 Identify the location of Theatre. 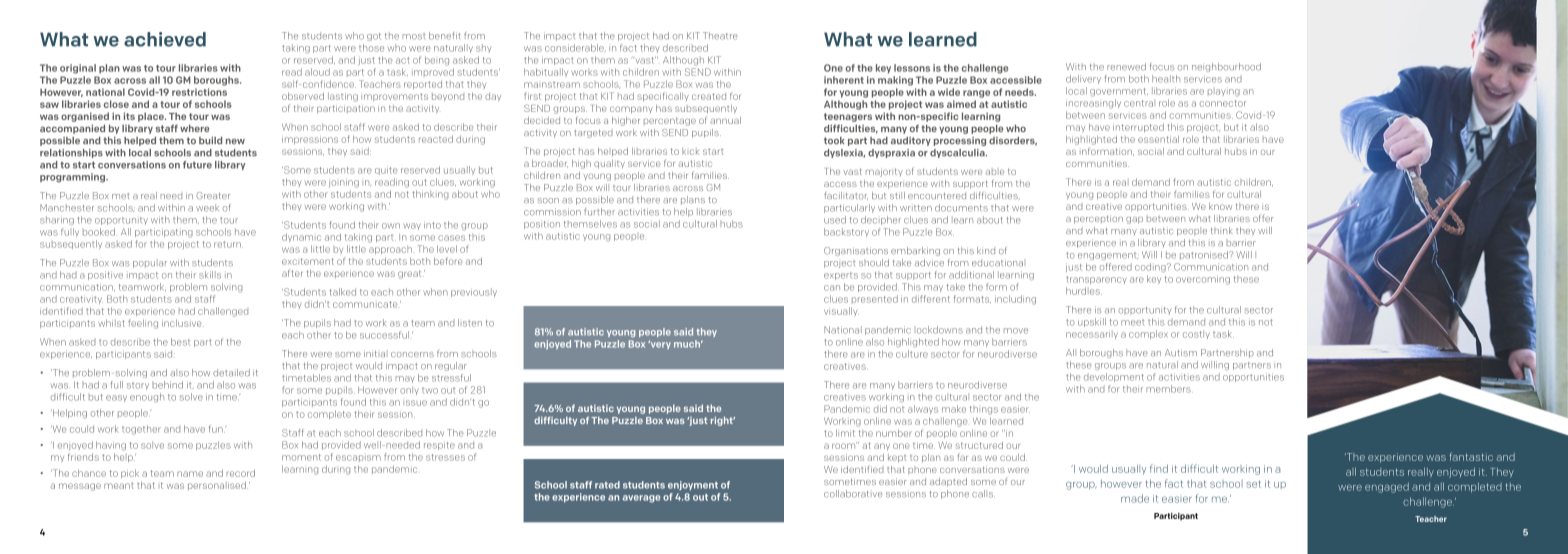
(720, 36).
